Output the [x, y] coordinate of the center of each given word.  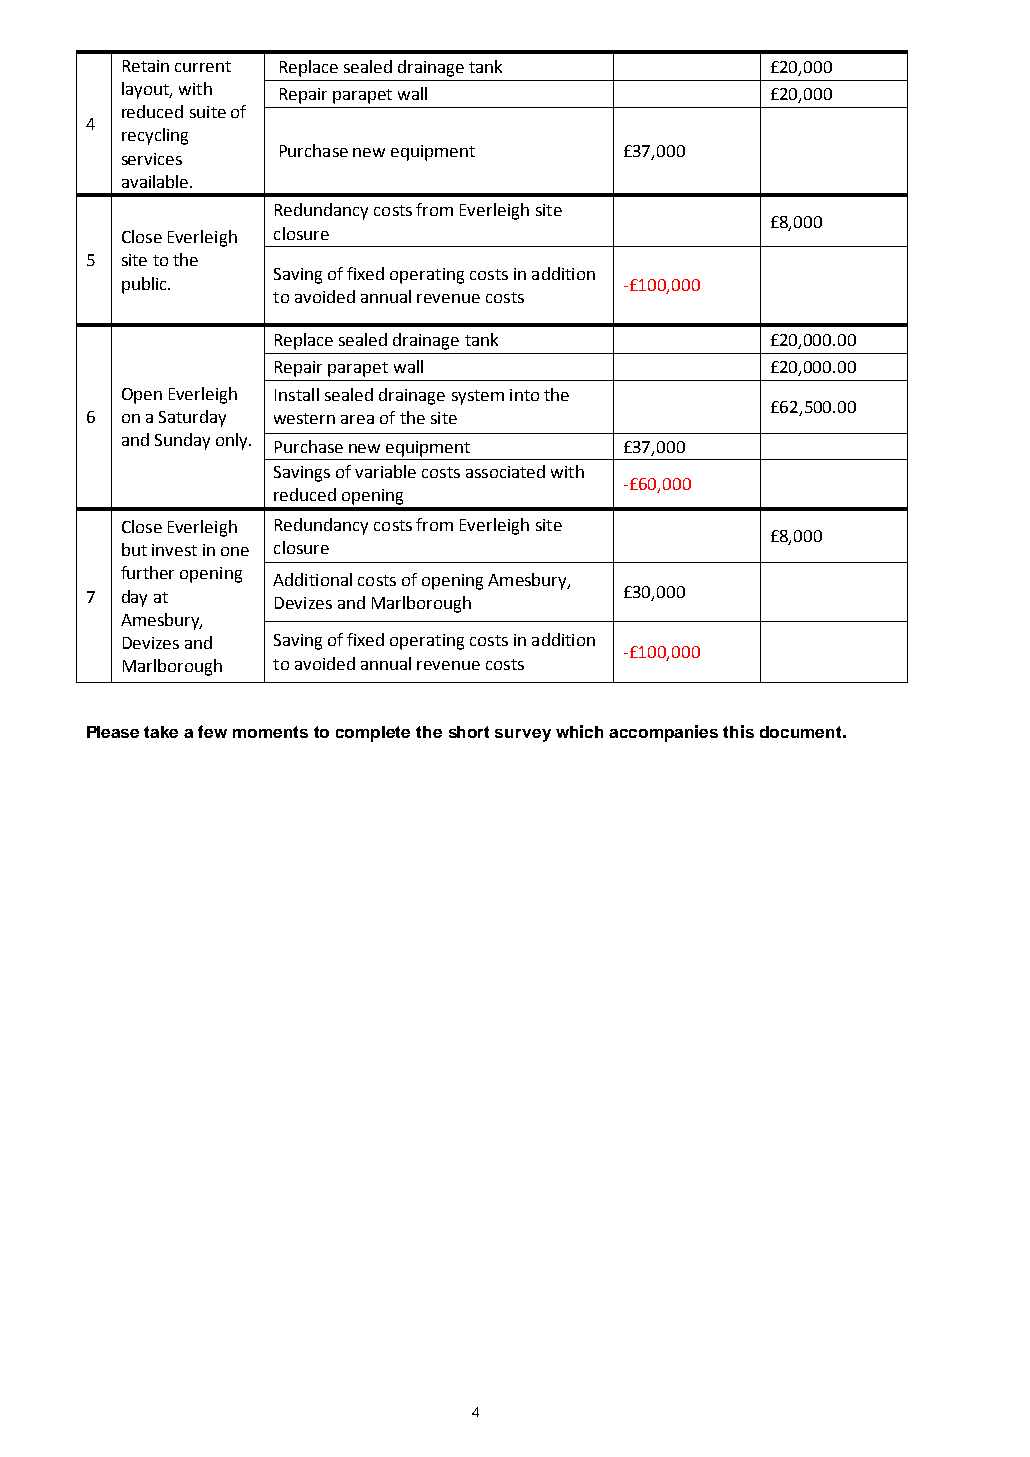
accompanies [663, 733]
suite [208, 112]
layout [146, 90]
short [469, 732]
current [203, 66]
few [212, 731]
